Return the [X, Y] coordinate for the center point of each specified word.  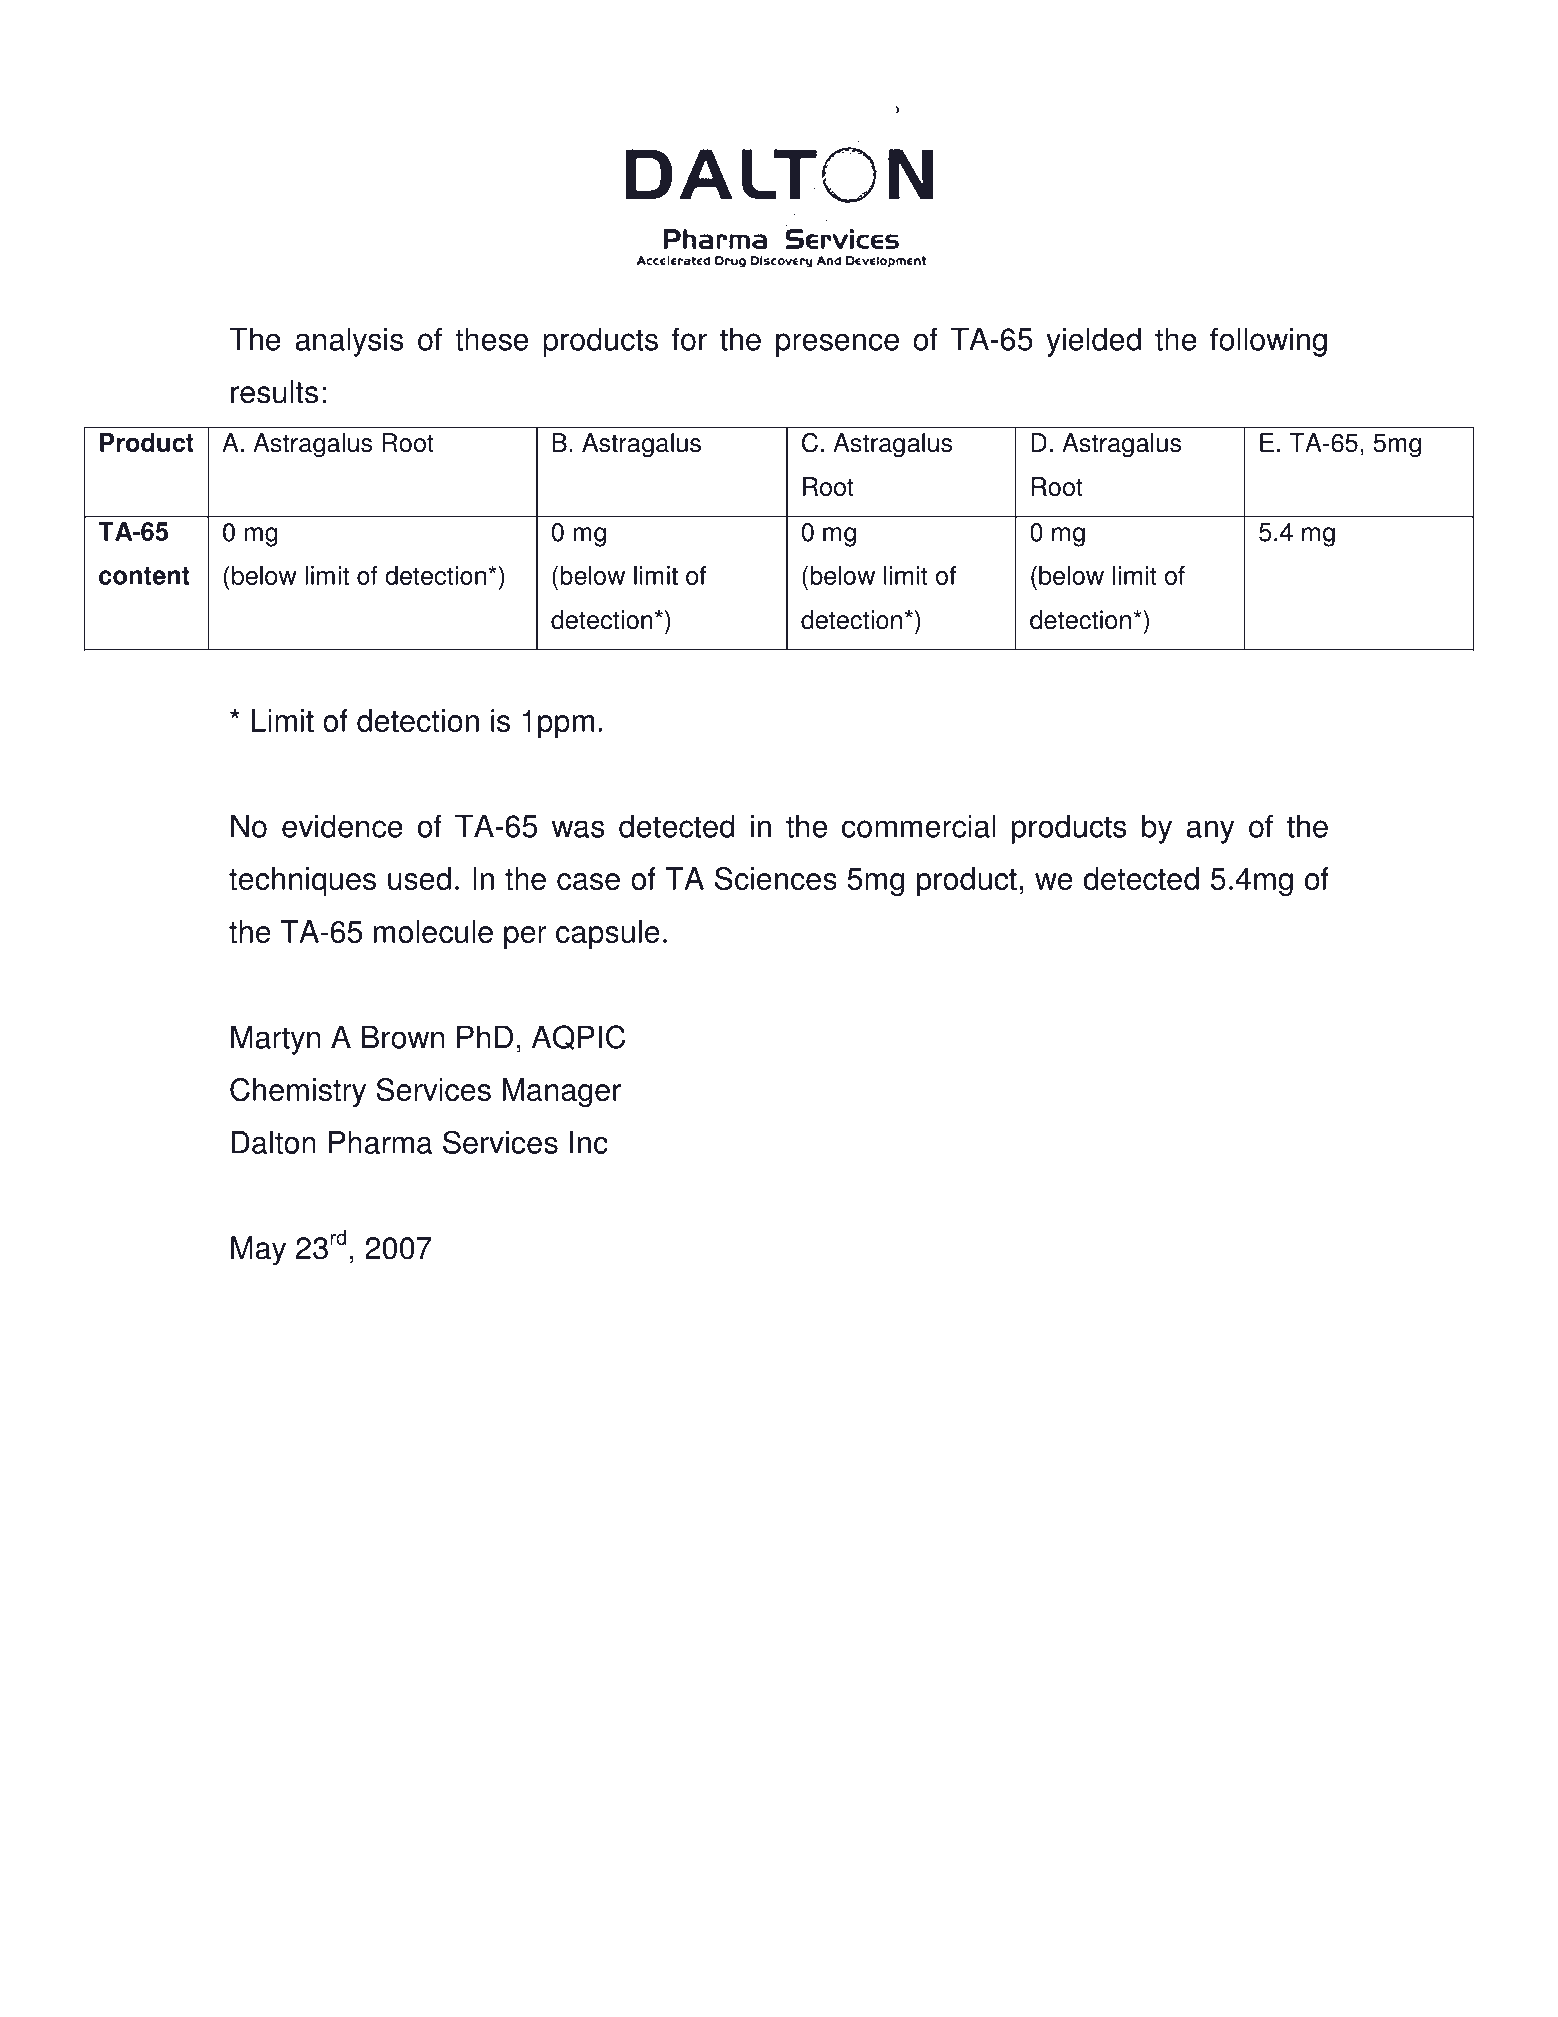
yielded [1093, 342]
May [258, 1251]
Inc [589, 1142]
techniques [302, 881]
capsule [608, 934]
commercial [919, 826]
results [274, 392]
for [689, 339]
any [1210, 832]
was [578, 829]
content [144, 576]
